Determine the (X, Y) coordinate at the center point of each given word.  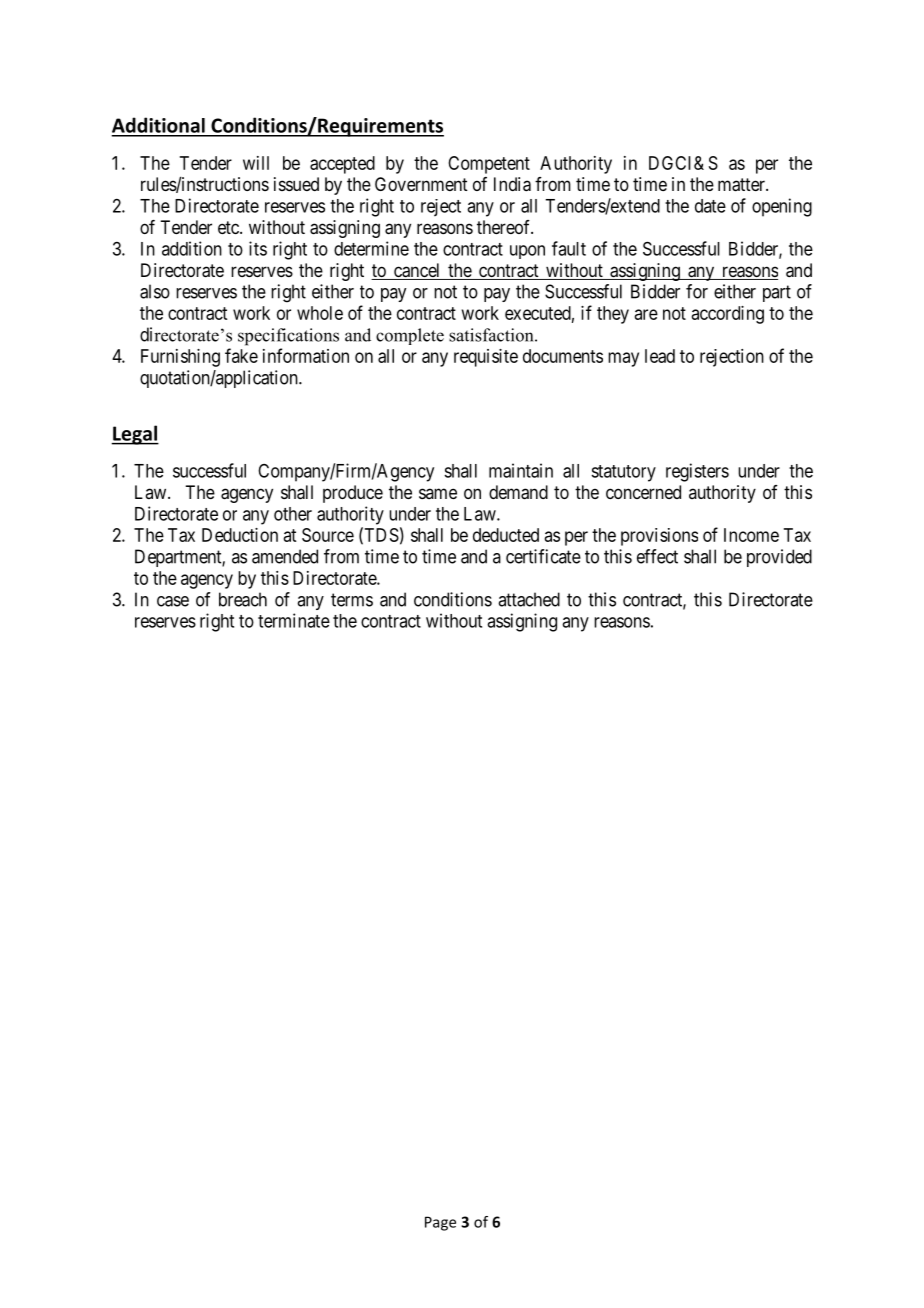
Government (421, 184)
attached (529, 599)
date (710, 206)
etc (229, 227)
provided (779, 558)
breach (243, 599)
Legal (135, 435)
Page (440, 1223)
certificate (543, 556)
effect (657, 556)
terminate (294, 620)
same (438, 493)
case (173, 601)
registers (697, 472)
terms (352, 600)
